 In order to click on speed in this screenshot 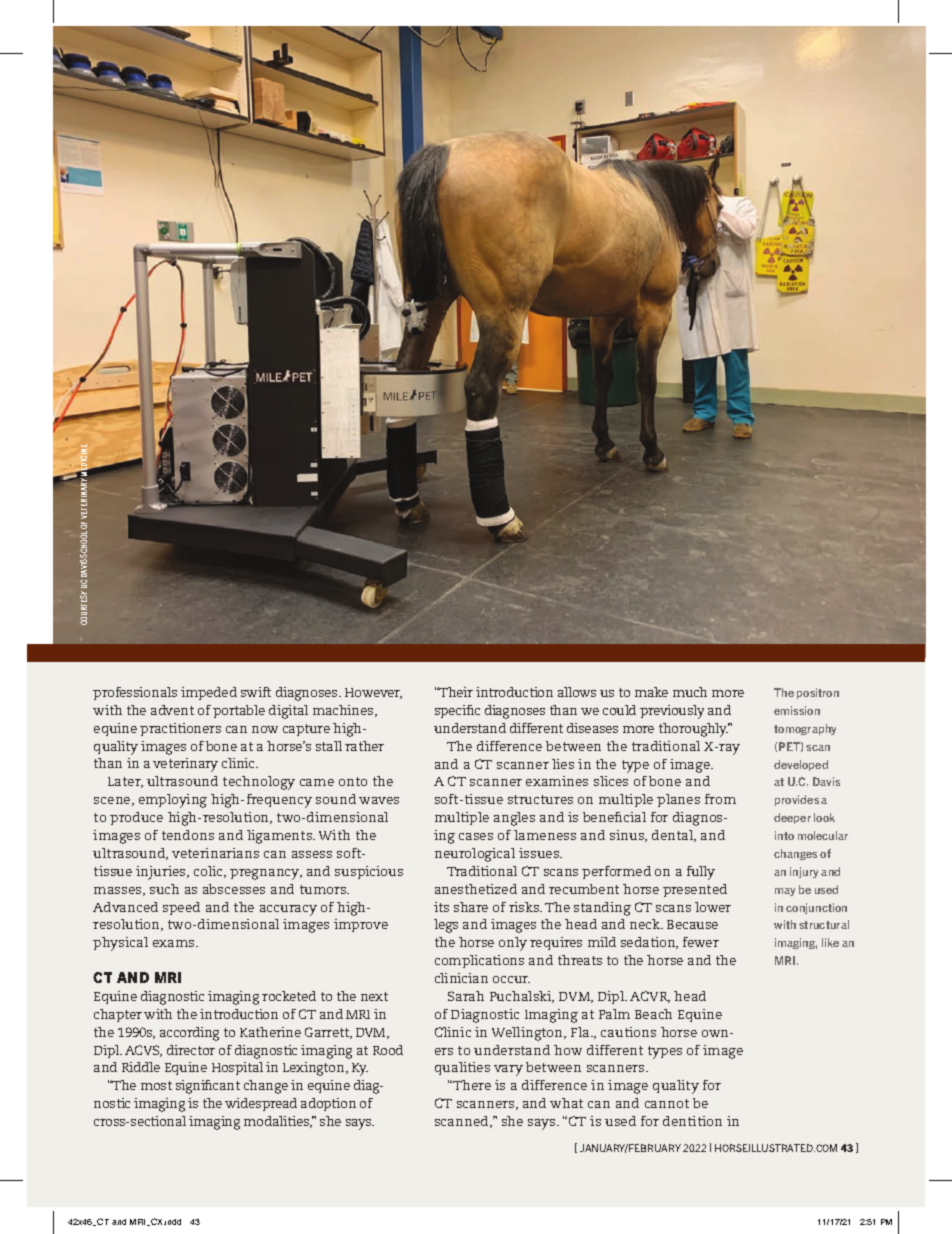, I will do `click(181, 908)`.
